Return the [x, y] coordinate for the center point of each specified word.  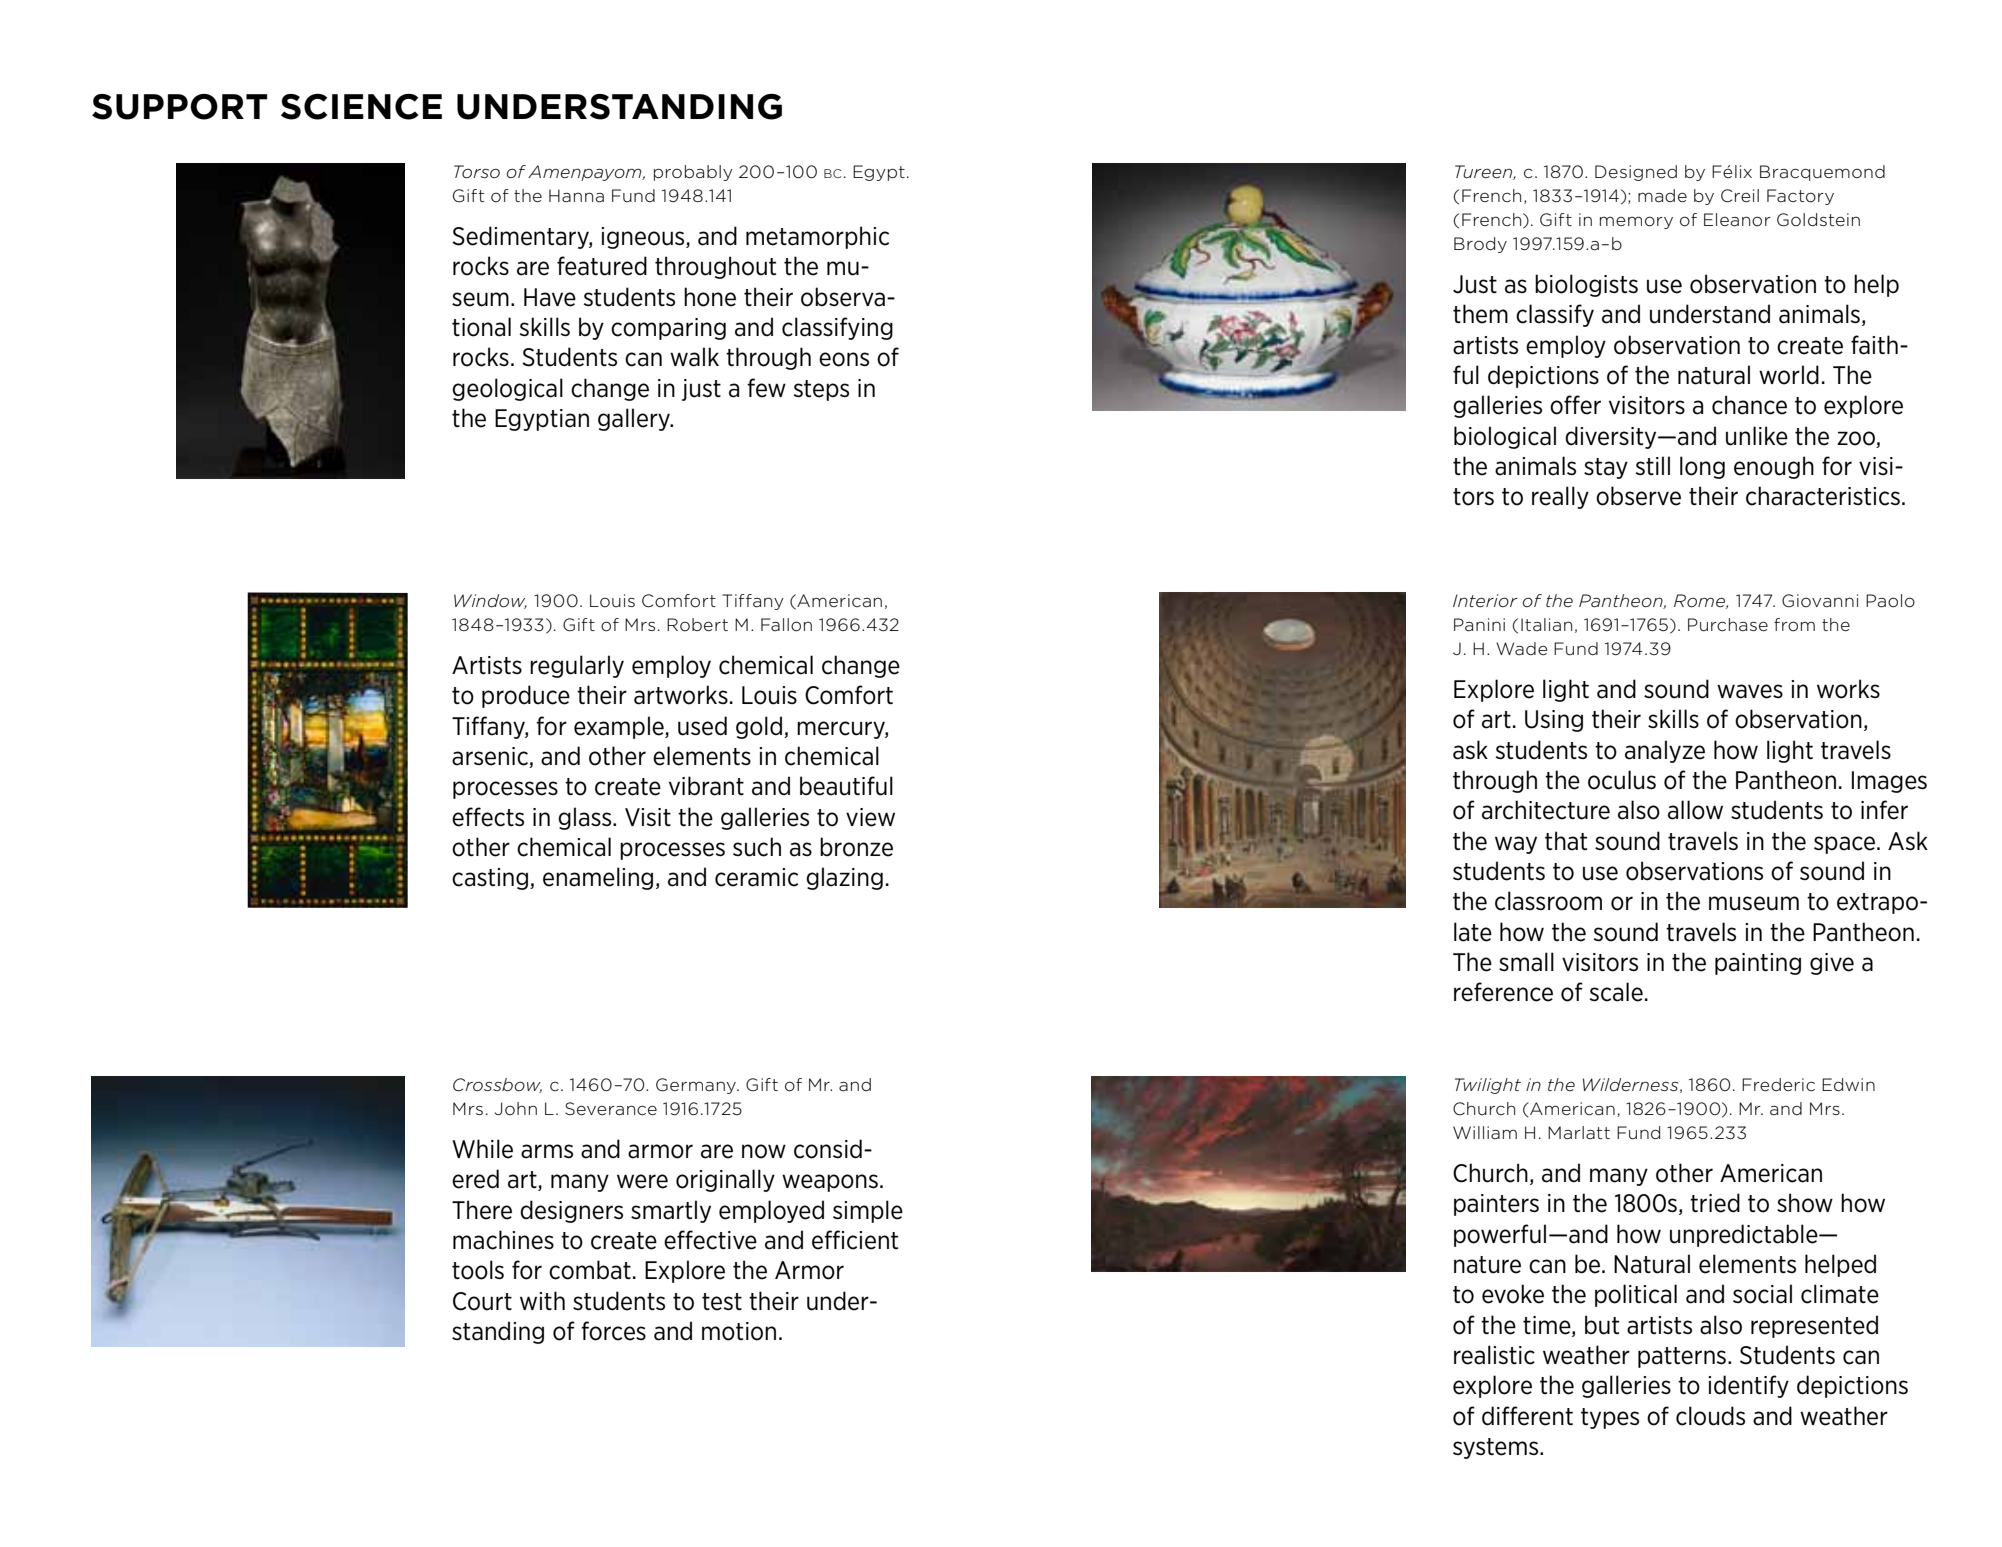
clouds [1710, 1416]
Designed [1636, 173]
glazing [844, 878]
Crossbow [497, 1085]
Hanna [576, 196]
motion [739, 1331]
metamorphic [817, 237]
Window [490, 601]
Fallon [786, 625]
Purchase [1728, 625]
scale [1616, 992]
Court [482, 1301]
